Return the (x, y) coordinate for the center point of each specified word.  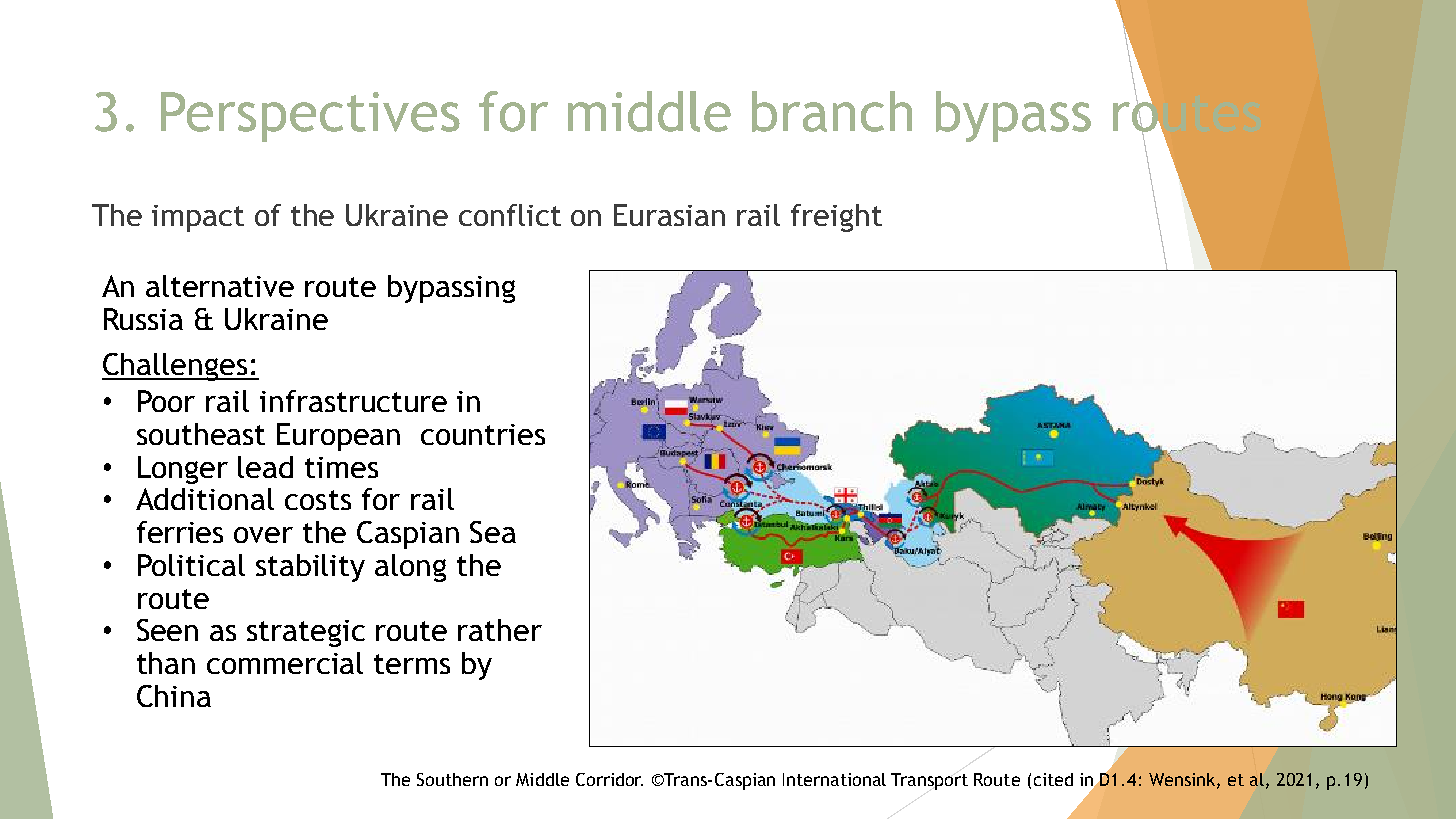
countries (483, 434)
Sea (493, 532)
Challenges (176, 367)
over (263, 535)
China (174, 696)
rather (500, 630)
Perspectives (310, 117)
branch (832, 111)
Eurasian (669, 215)
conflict (510, 215)
